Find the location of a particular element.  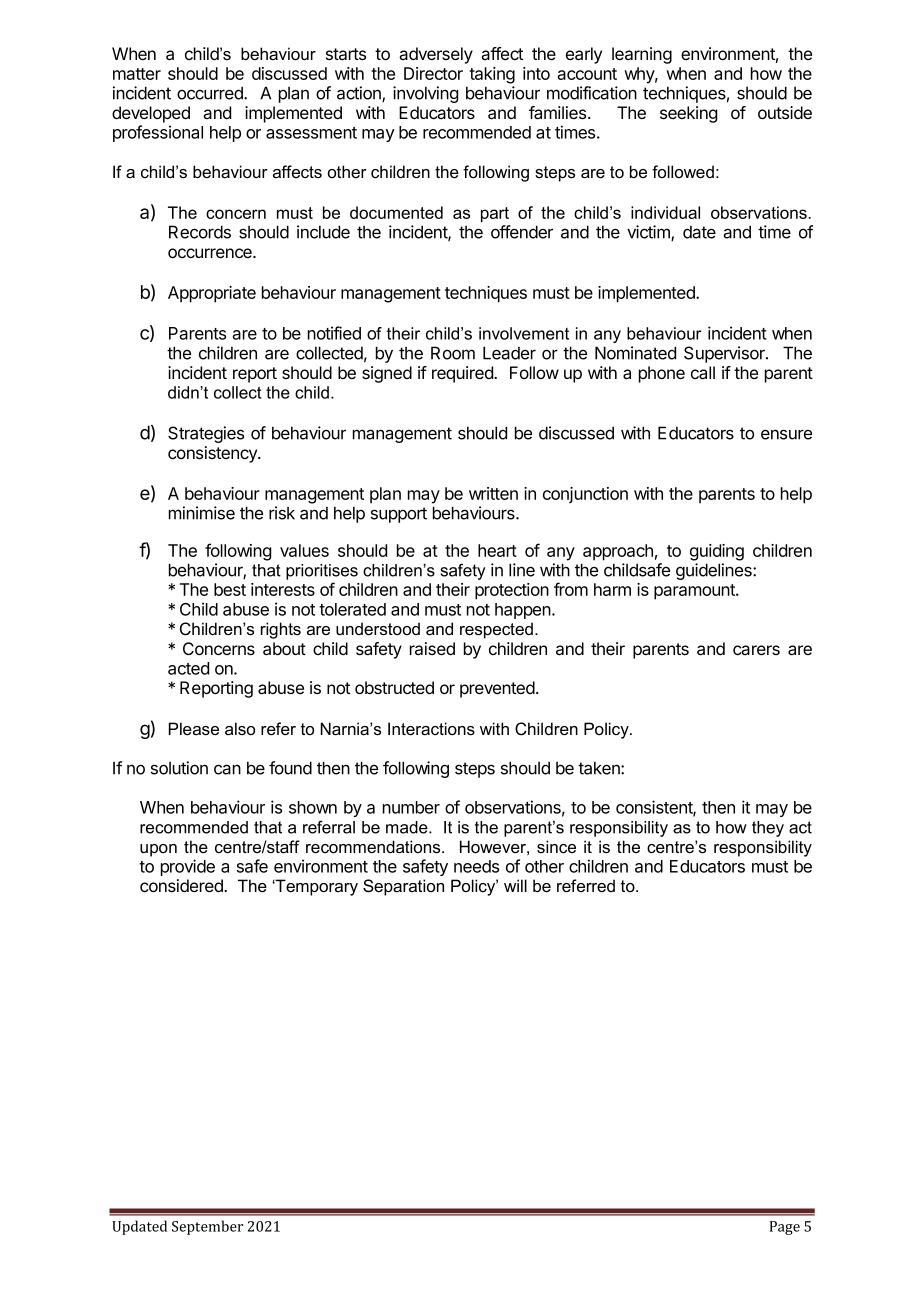

September is located at coordinates (207, 1227).
